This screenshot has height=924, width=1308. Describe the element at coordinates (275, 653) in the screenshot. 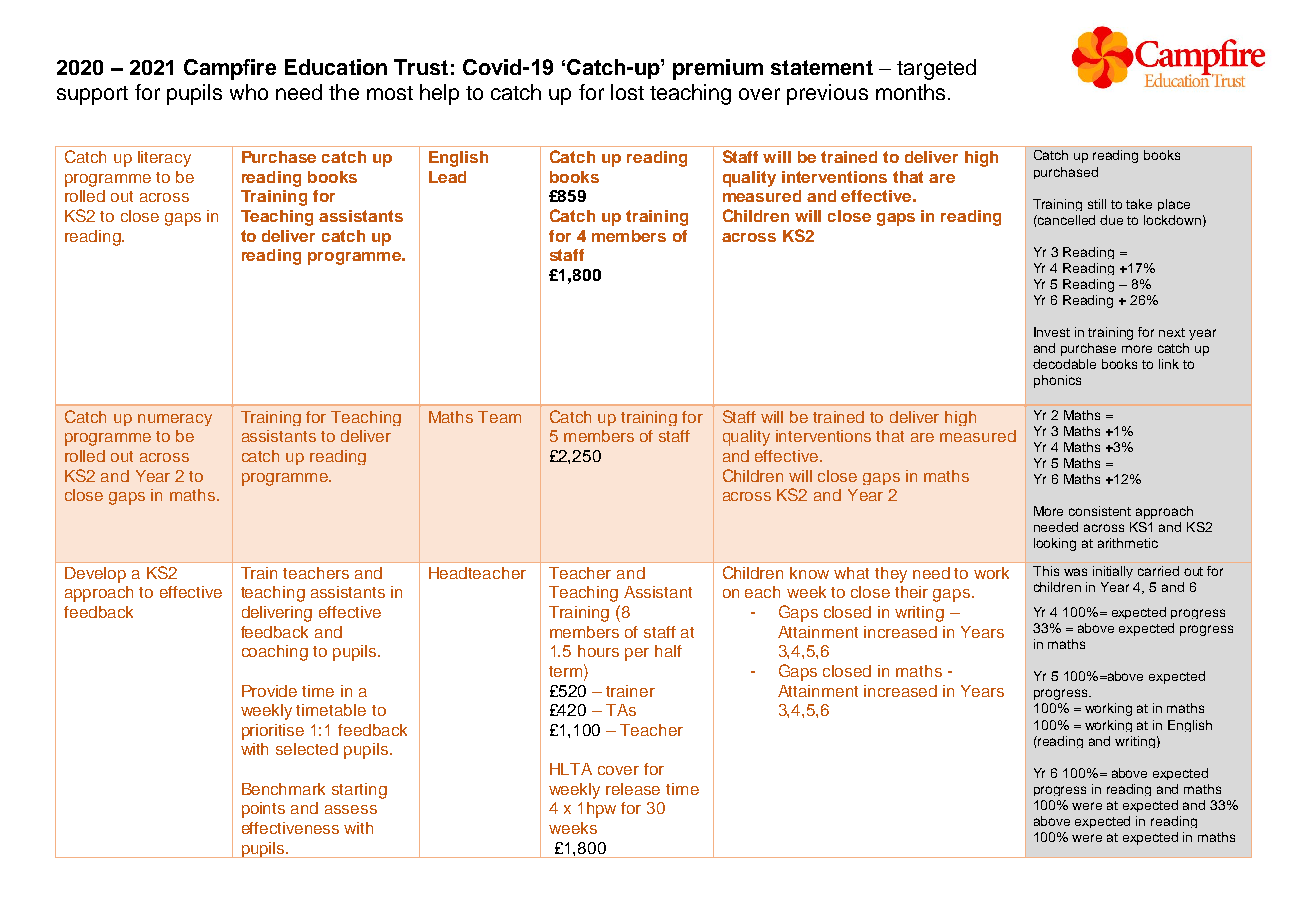

I see `coaching` at that location.
